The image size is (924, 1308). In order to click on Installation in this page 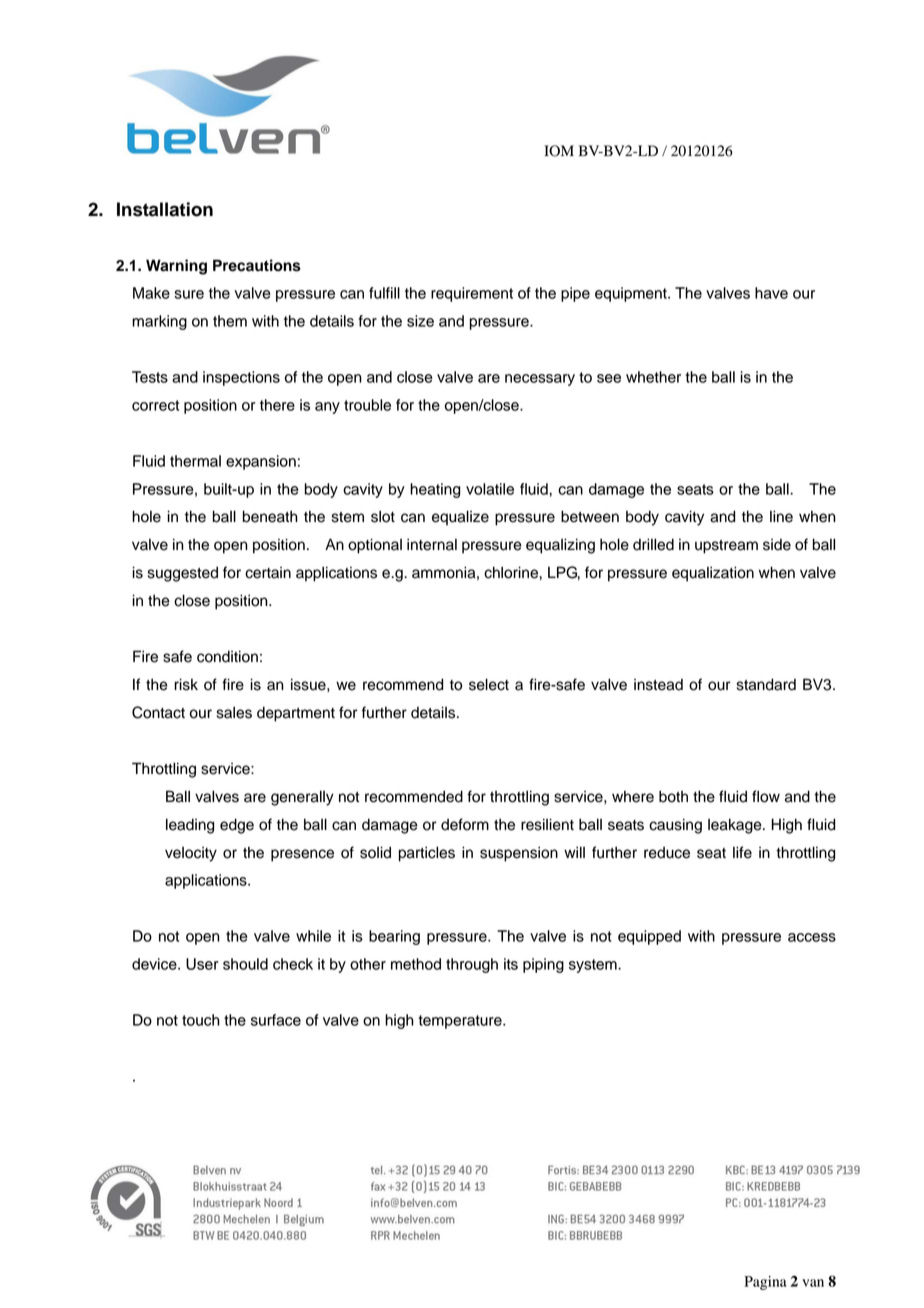, I will do `click(165, 209)`.
